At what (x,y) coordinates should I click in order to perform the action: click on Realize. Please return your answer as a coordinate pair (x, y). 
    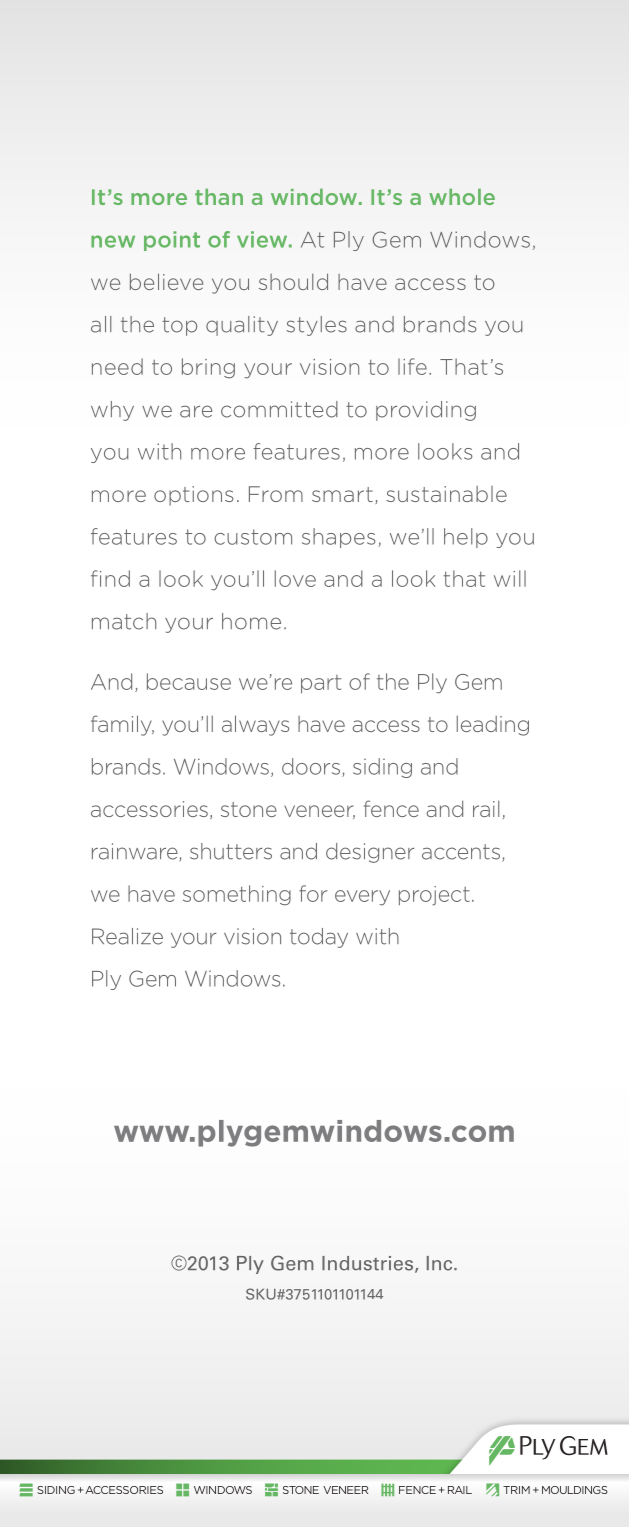
    Looking at the image, I should click on (127, 936).
